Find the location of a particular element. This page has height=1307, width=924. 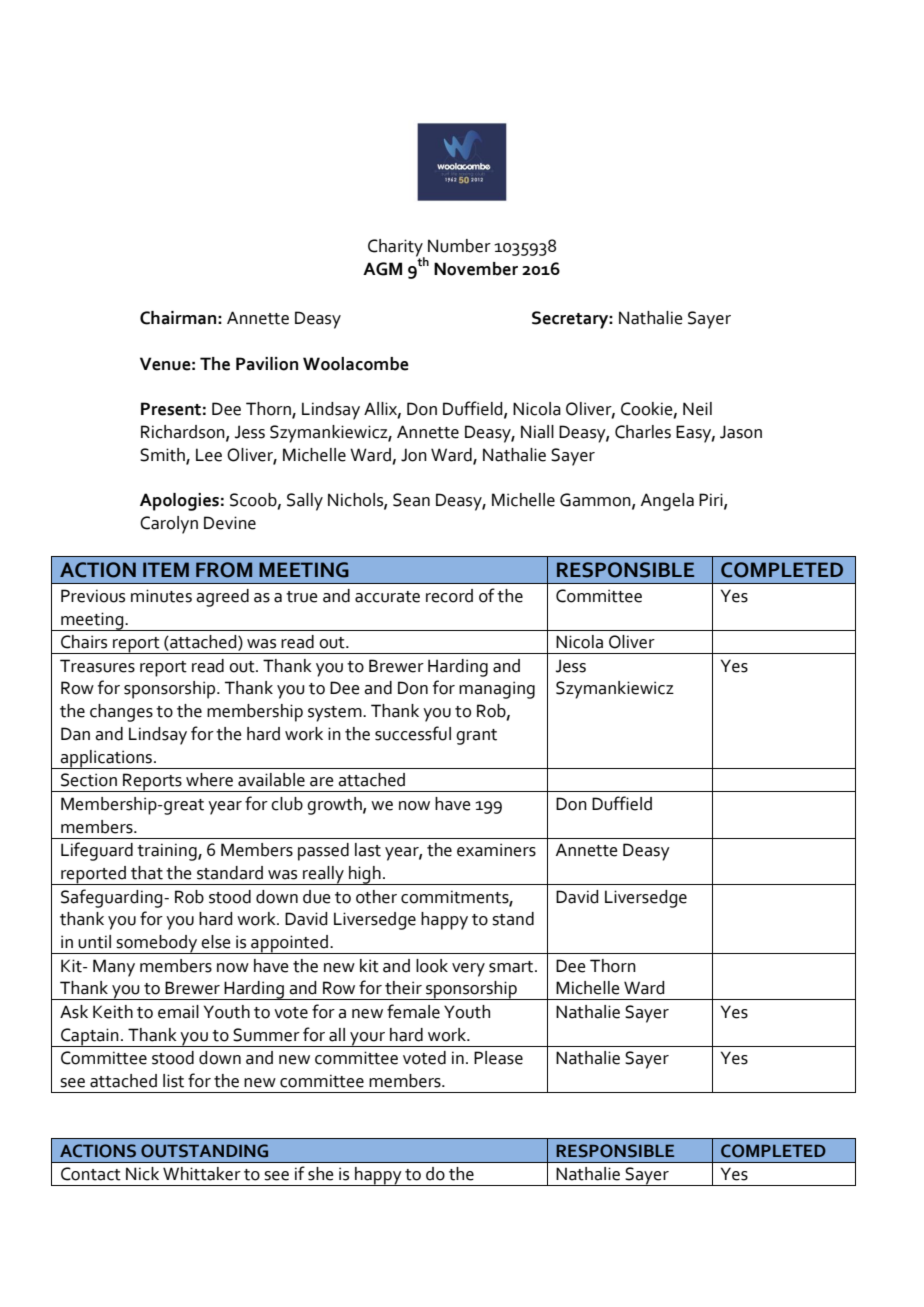

Pavilion is located at coordinates (267, 364).
